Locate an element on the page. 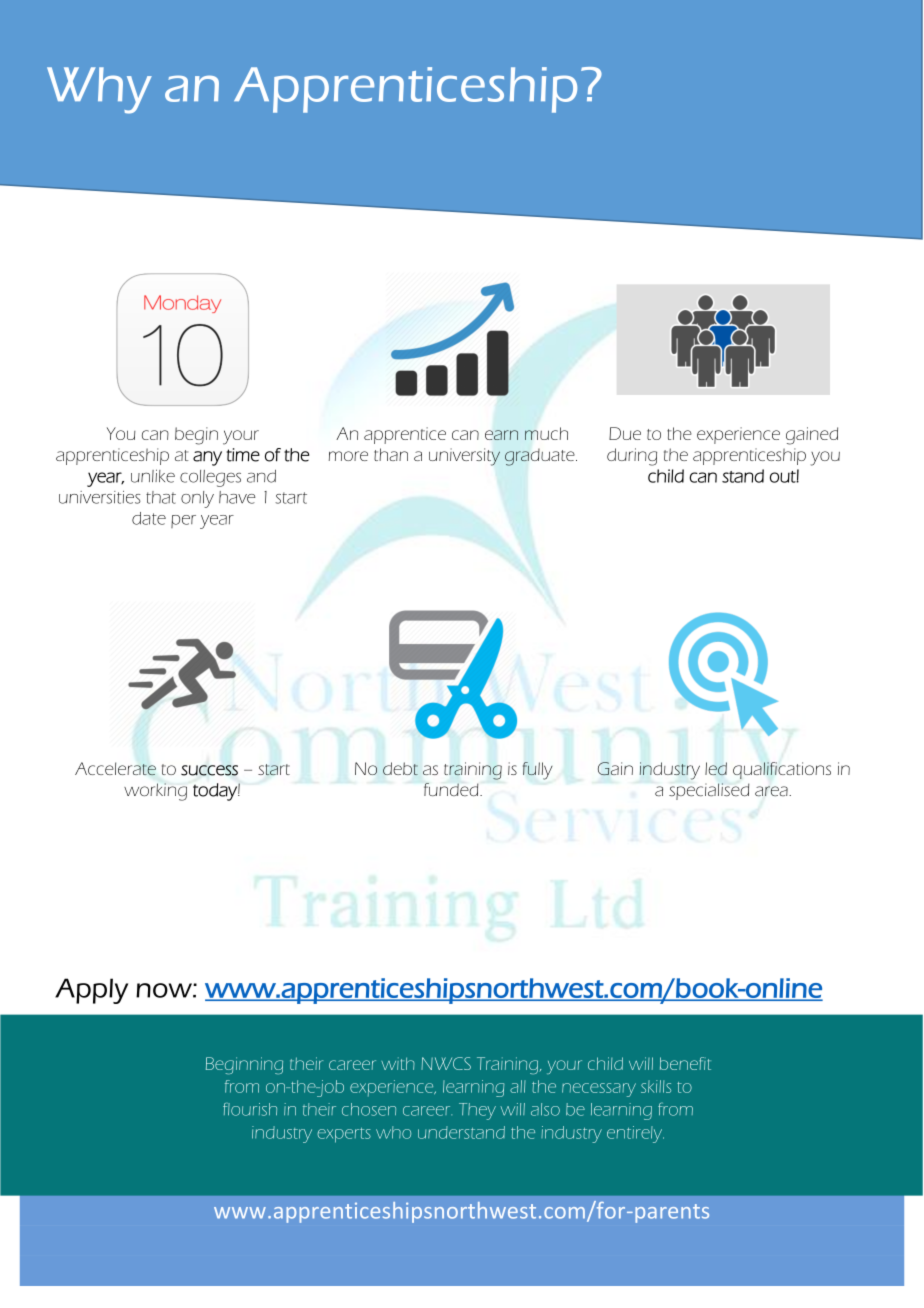  have is located at coordinates (237, 497).
